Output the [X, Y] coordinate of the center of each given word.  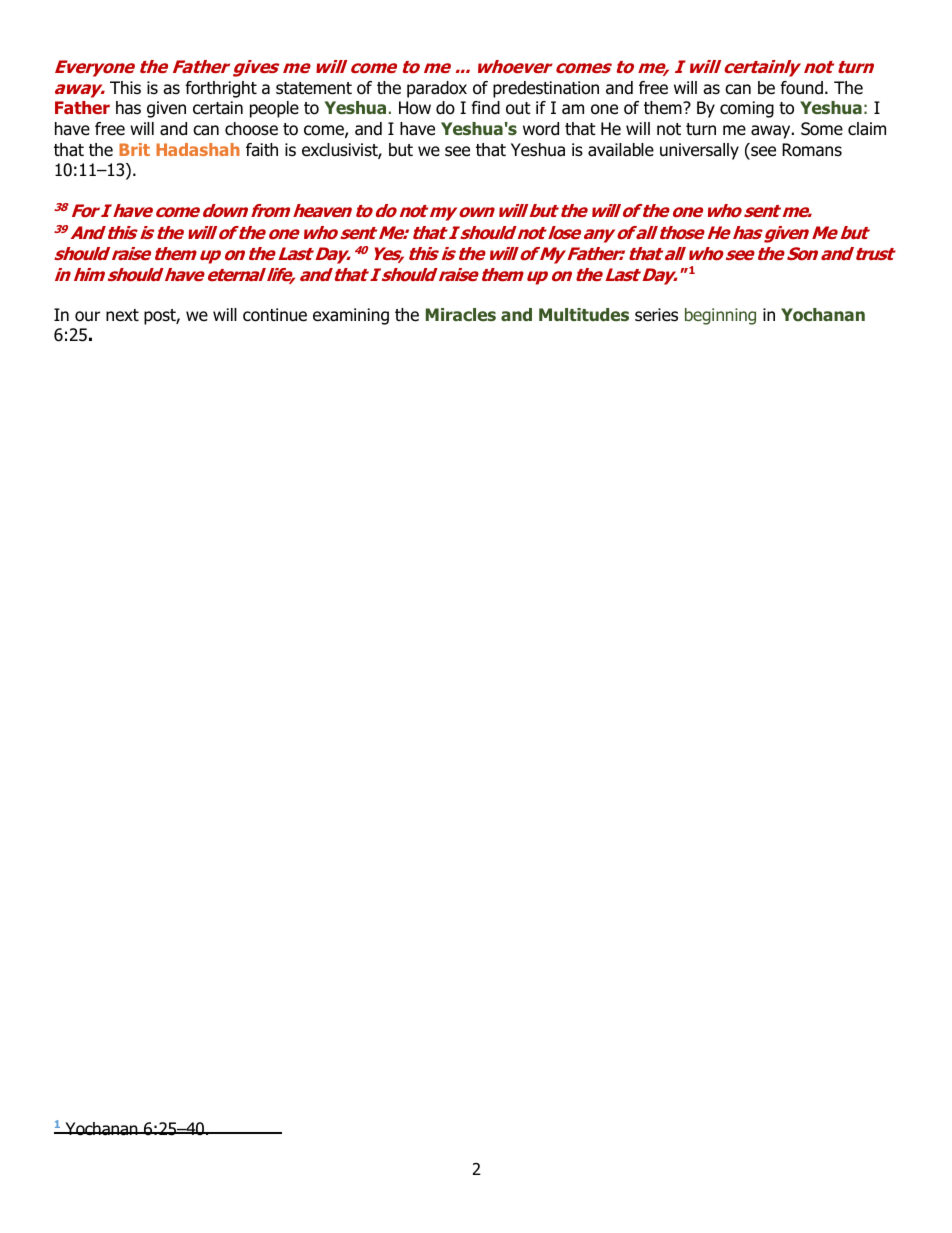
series [656, 315]
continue [275, 315]
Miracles [461, 314]
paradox [437, 89]
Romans [812, 150]
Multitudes [584, 314]
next [122, 315]
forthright [221, 89]
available [621, 150]
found [801, 88]
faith [262, 150]
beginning [720, 316]
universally [699, 151]
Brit [134, 149]
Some [822, 129]
